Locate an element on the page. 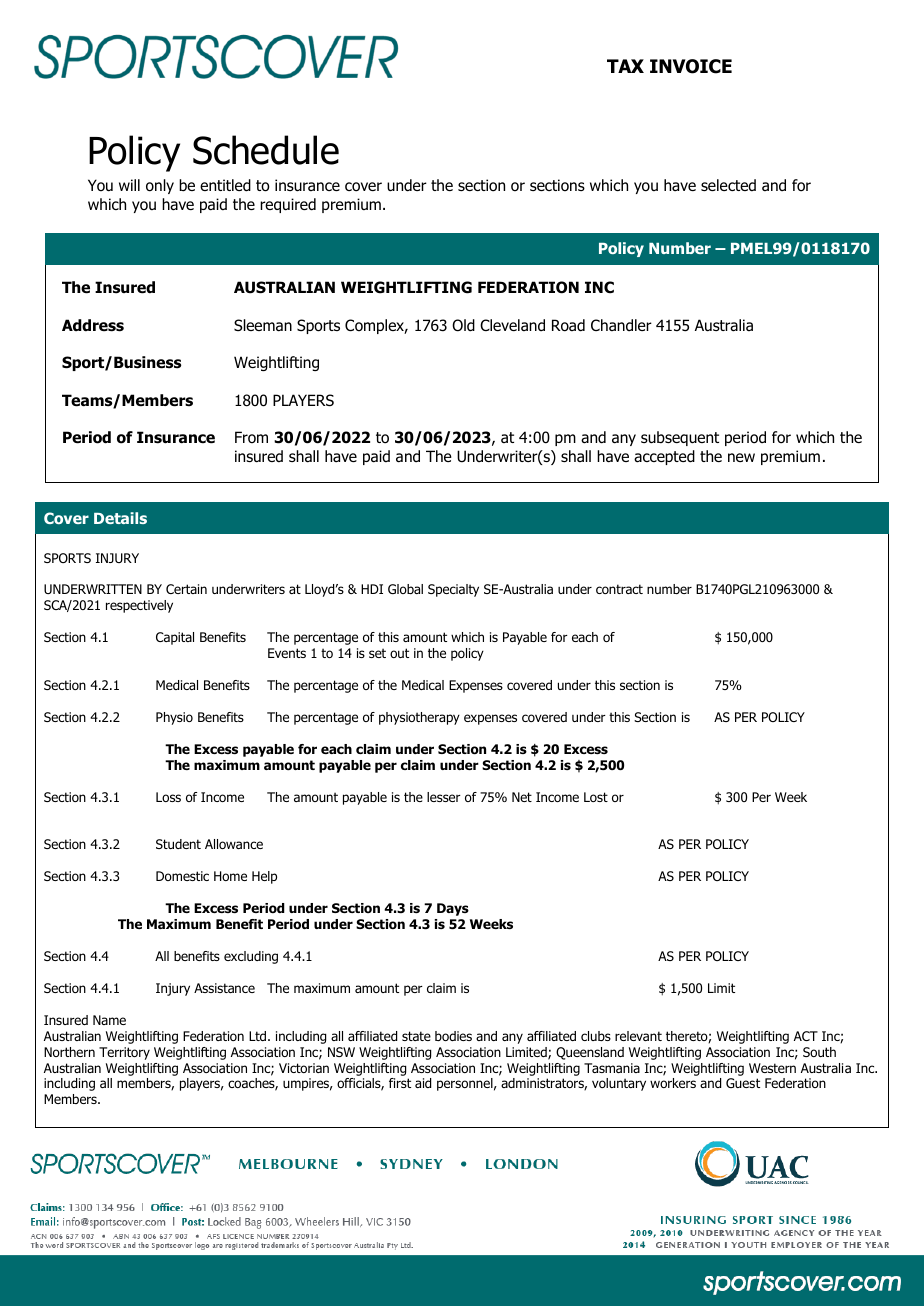 The height and width of the document is (1308, 924). bodies is located at coordinates (453, 1036).
